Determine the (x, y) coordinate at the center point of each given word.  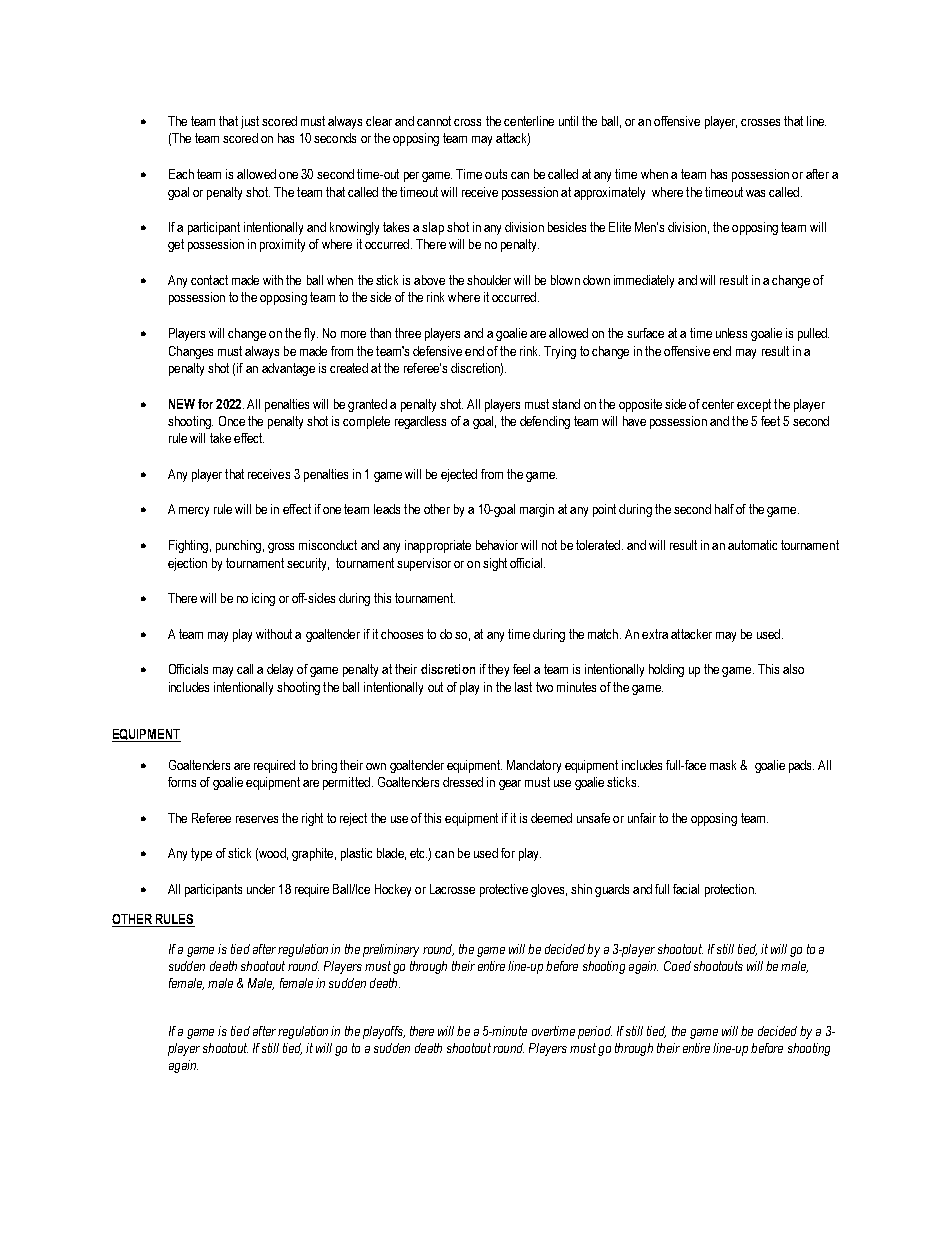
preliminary (391, 950)
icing (263, 599)
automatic (752, 545)
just (250, 122)
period (595, 1032)
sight (495, 564)
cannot (434, 121)
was (755, 193)
